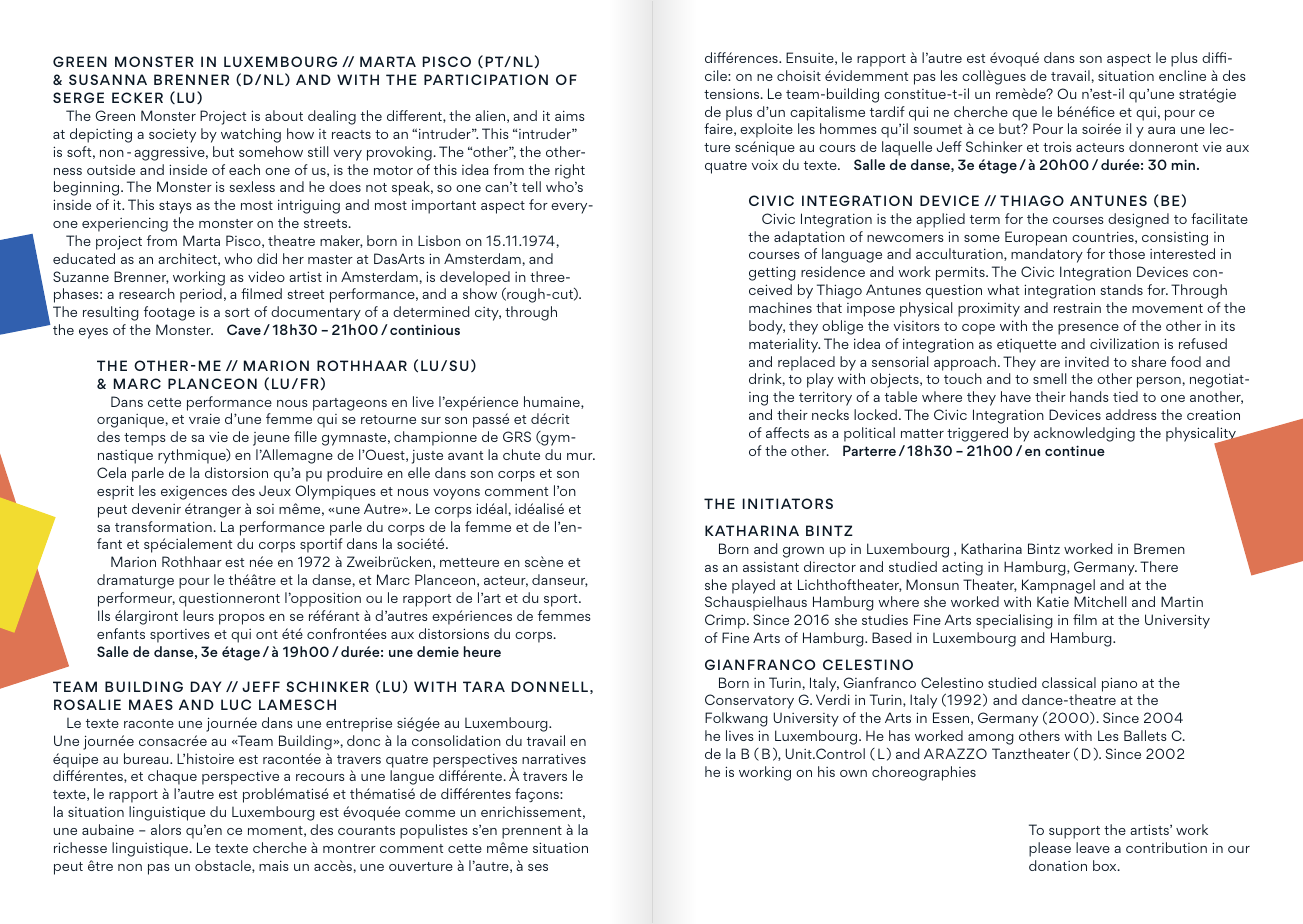 This screenshot has height=924, width=1303. What do you see at coordinates (569, 115) in the screenshot?
I see `aims` at bounding box center [569, 115].
